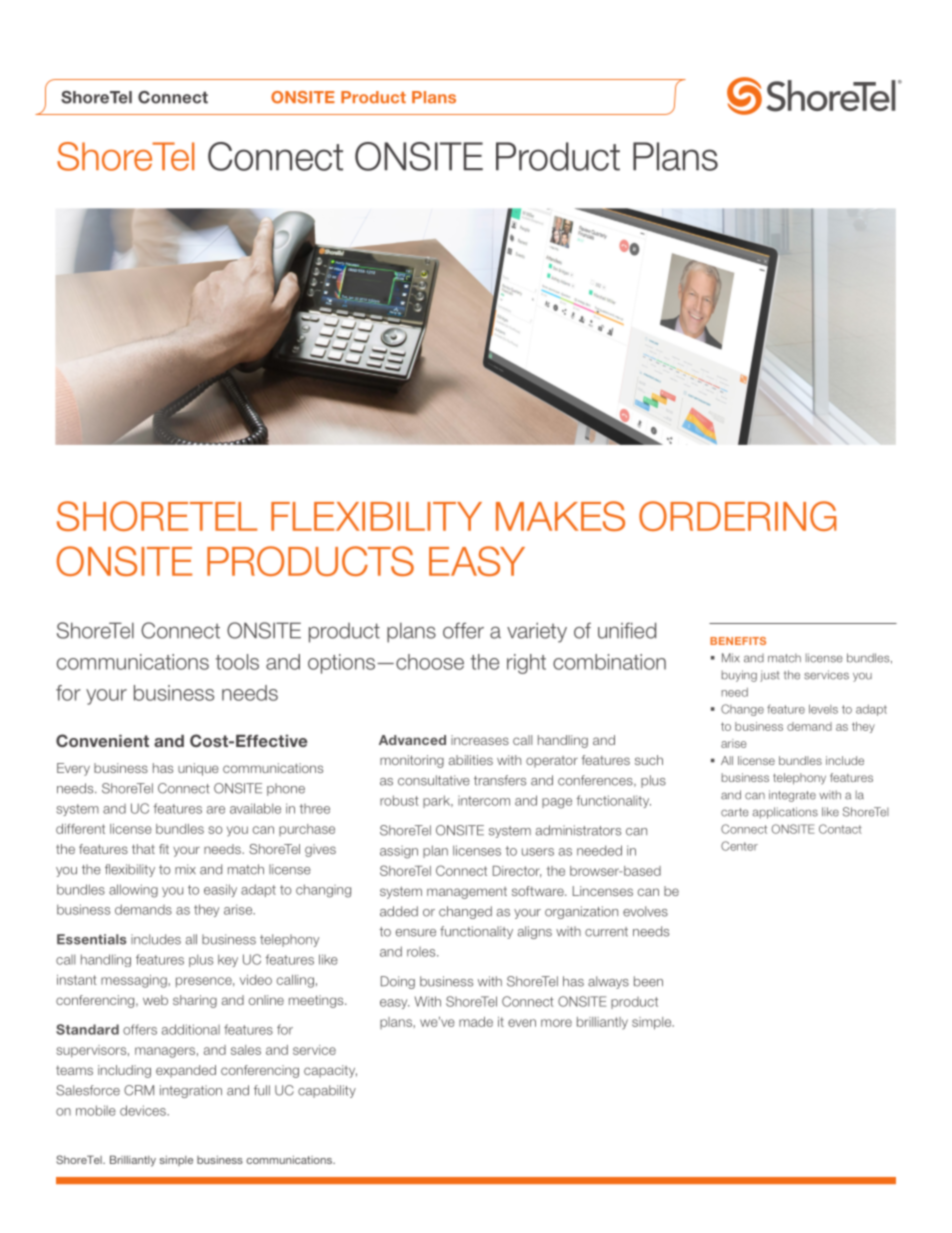 The width and height of the document is (952, 1233). I want to click on Convenient, so click(102, 740).
